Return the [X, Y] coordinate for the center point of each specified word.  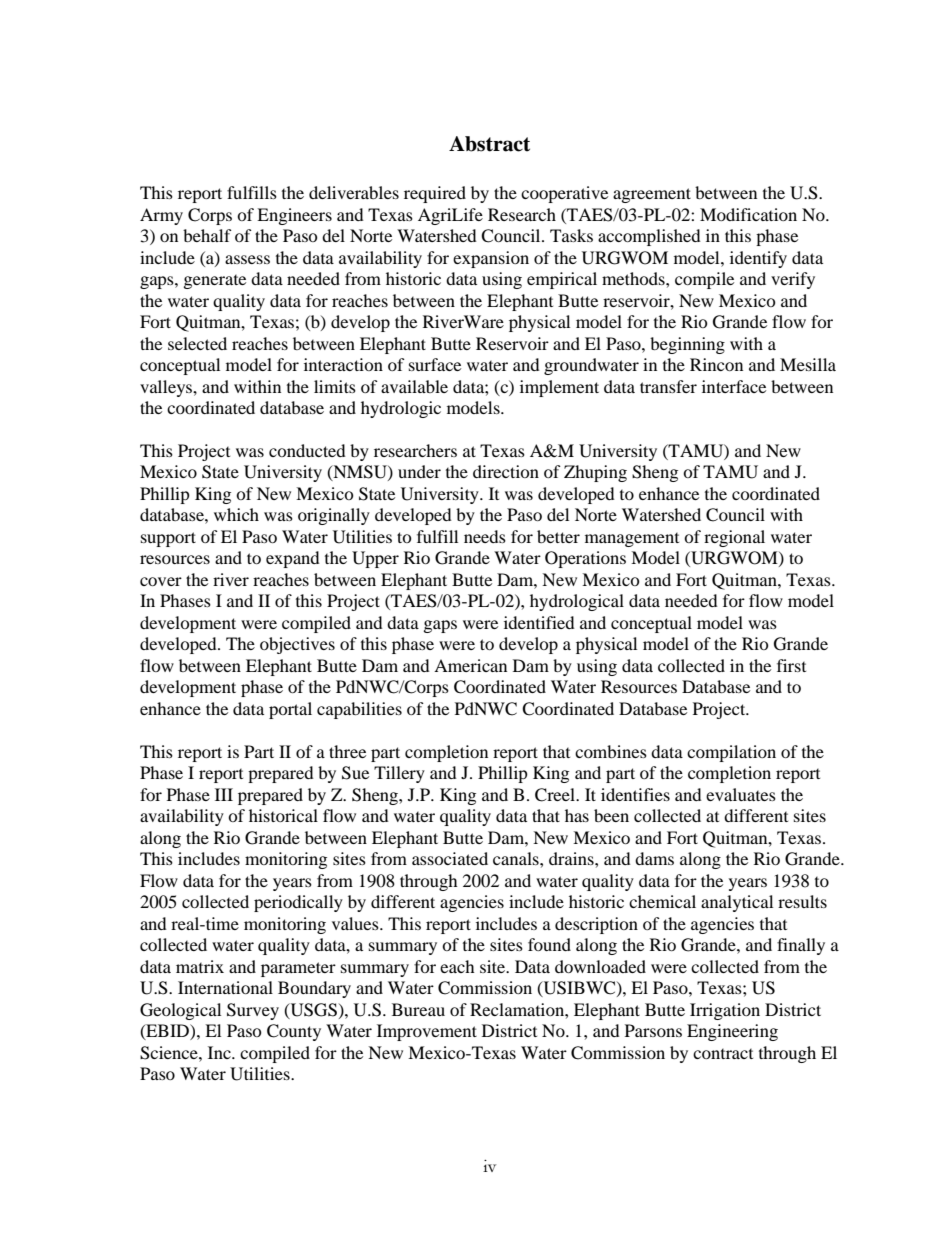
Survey [253, 1011]
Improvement [427, 1032]
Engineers [294, 216]
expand [293, 559]
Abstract [489, 144]
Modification [748, 214]
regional [734, 538]
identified [539, 622]
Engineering [732, 1032]
